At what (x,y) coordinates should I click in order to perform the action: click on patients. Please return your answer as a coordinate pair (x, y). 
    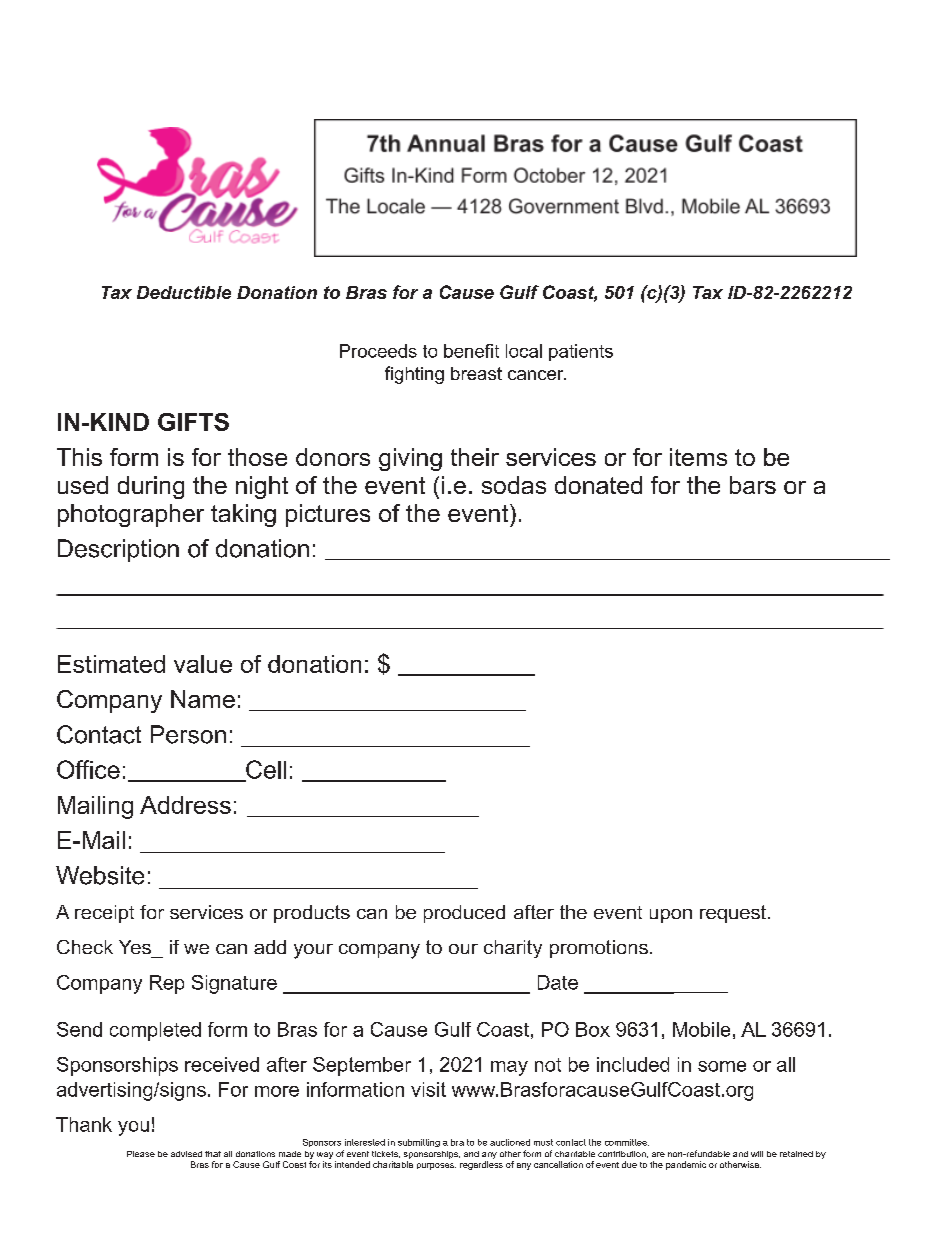
    Looking at the image, I should click on (581, 352).
